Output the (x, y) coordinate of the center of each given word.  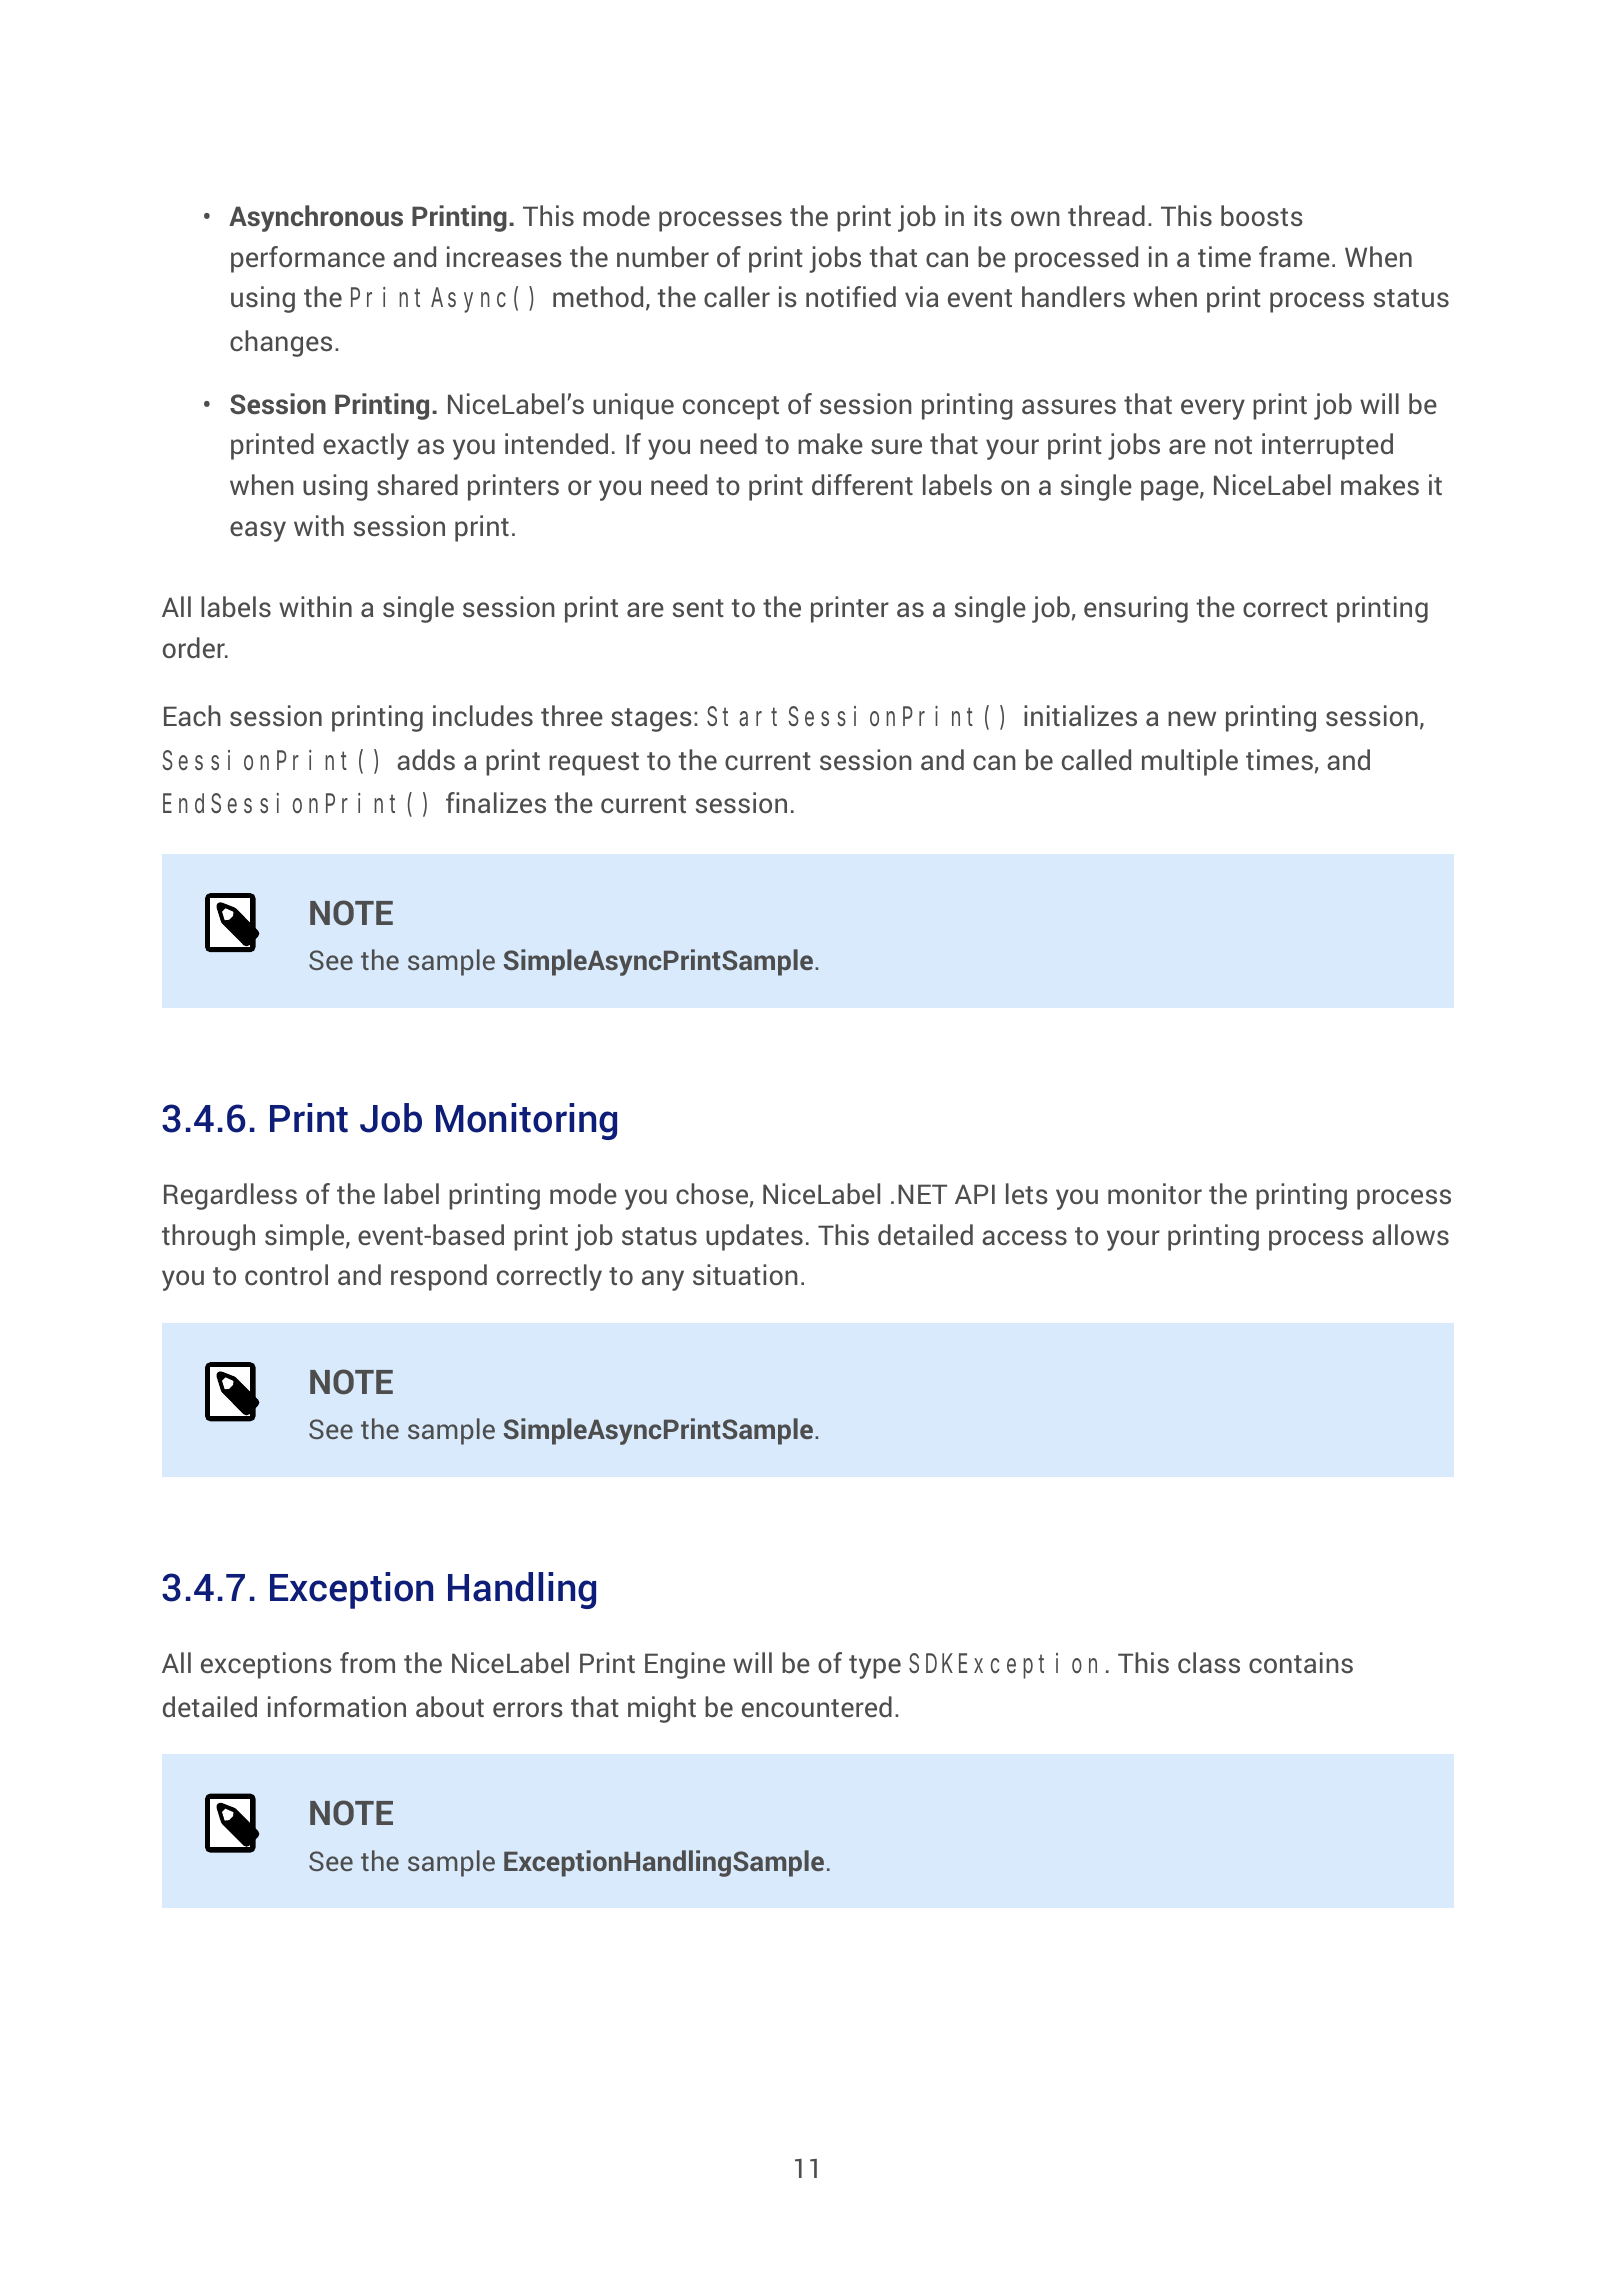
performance (308, 259)
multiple (1190, 762)
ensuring (1136, 609)
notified (851, 296)
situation (745, 1274)
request (594, 764)
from (367, 1662)
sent (698, 608)
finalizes (496, 802)
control (286, 1274)
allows (1410, 1234)
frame (1294, 256)
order (195, 647)
